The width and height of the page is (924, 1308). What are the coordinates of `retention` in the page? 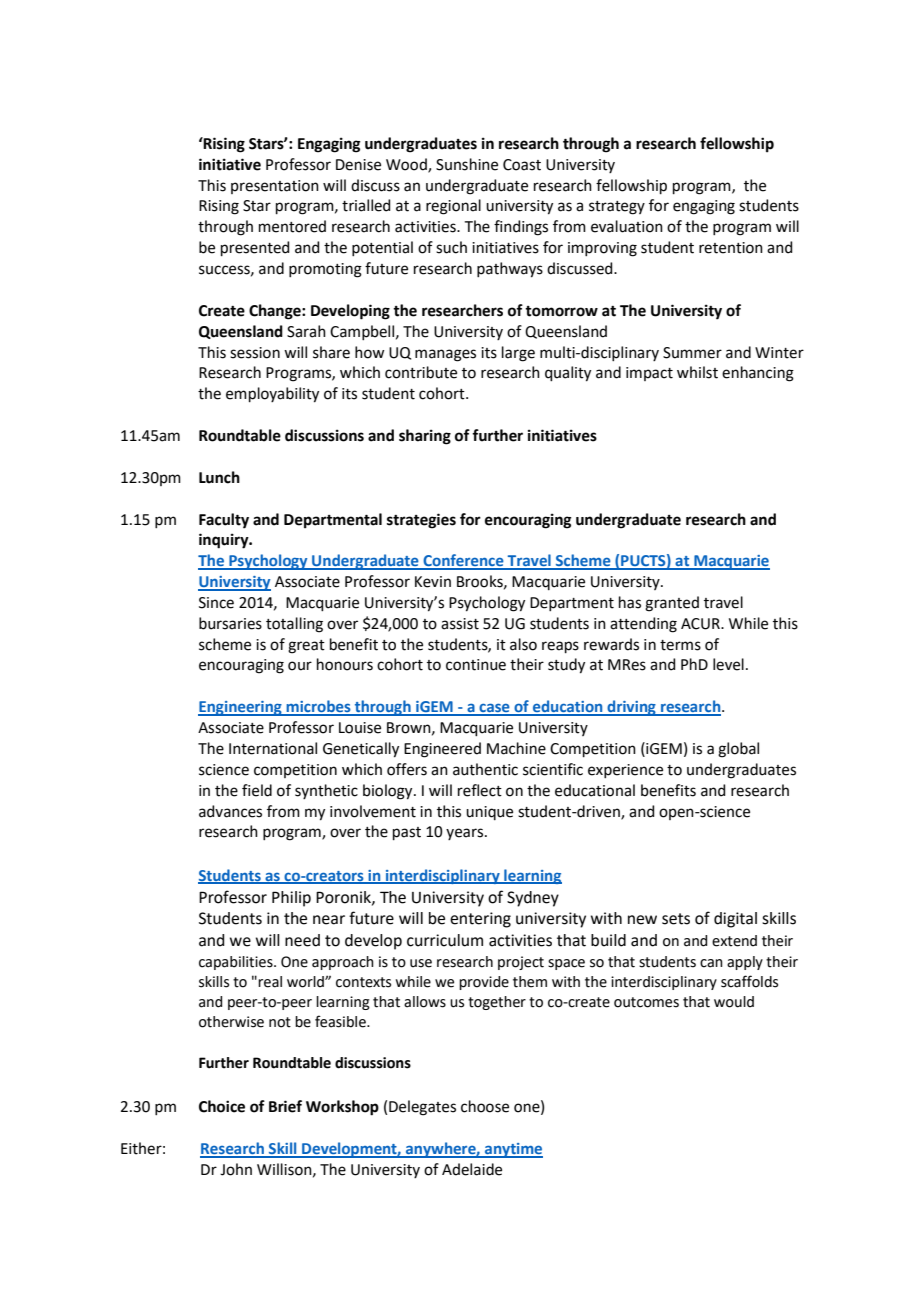 It's located at (731, 248).
